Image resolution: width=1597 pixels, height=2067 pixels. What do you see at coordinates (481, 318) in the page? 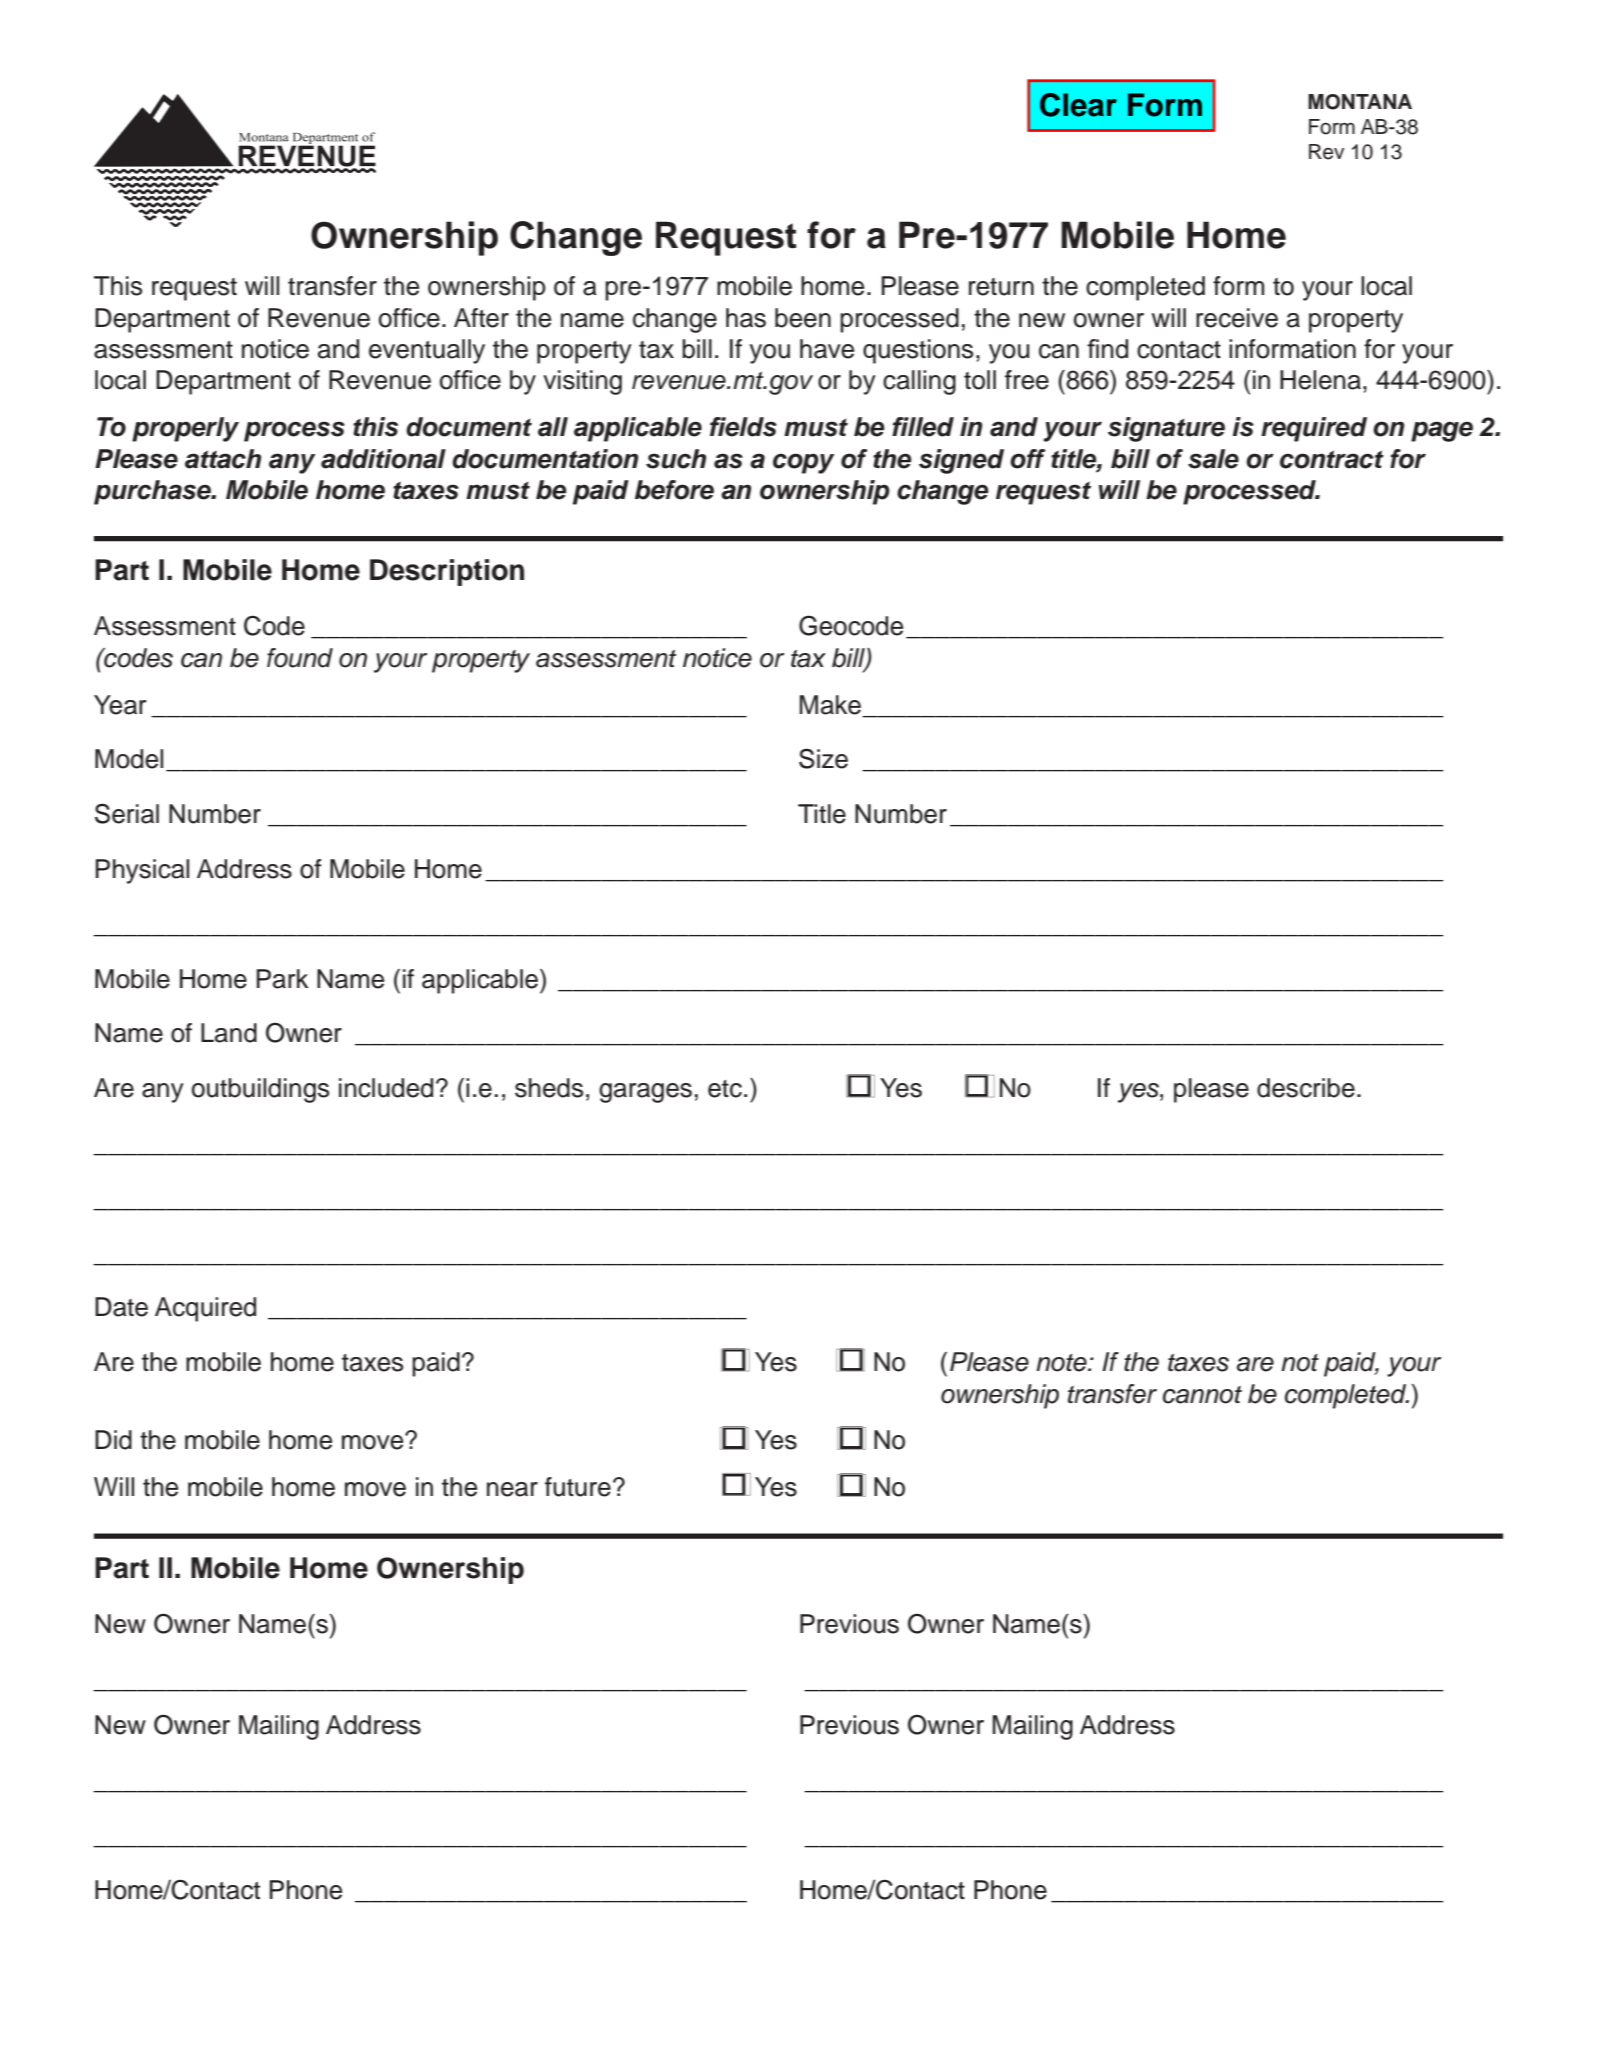
I see `After` at bounding box center [481, 318].
